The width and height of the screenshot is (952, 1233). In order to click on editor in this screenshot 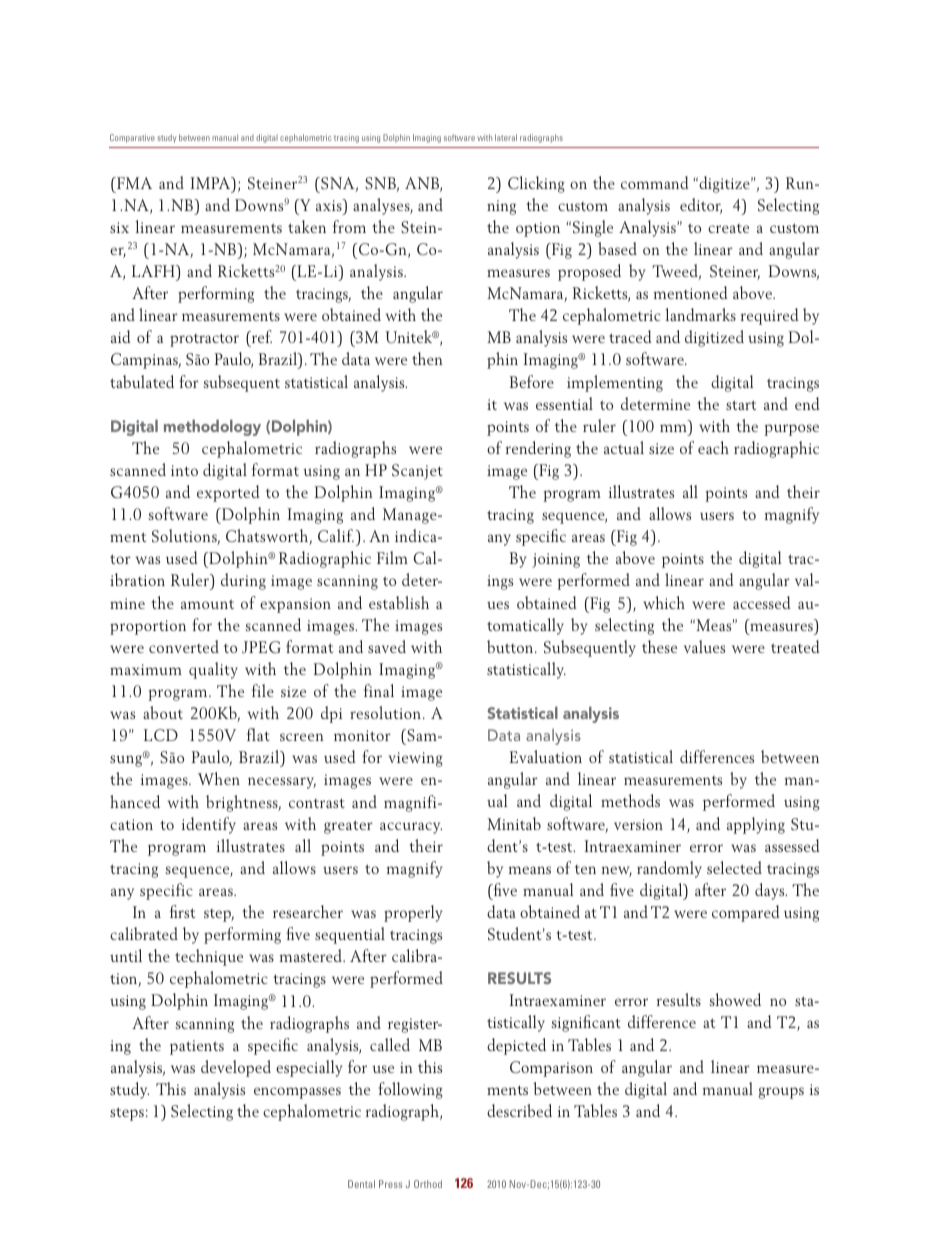, I will do `click(701, 206)`.
